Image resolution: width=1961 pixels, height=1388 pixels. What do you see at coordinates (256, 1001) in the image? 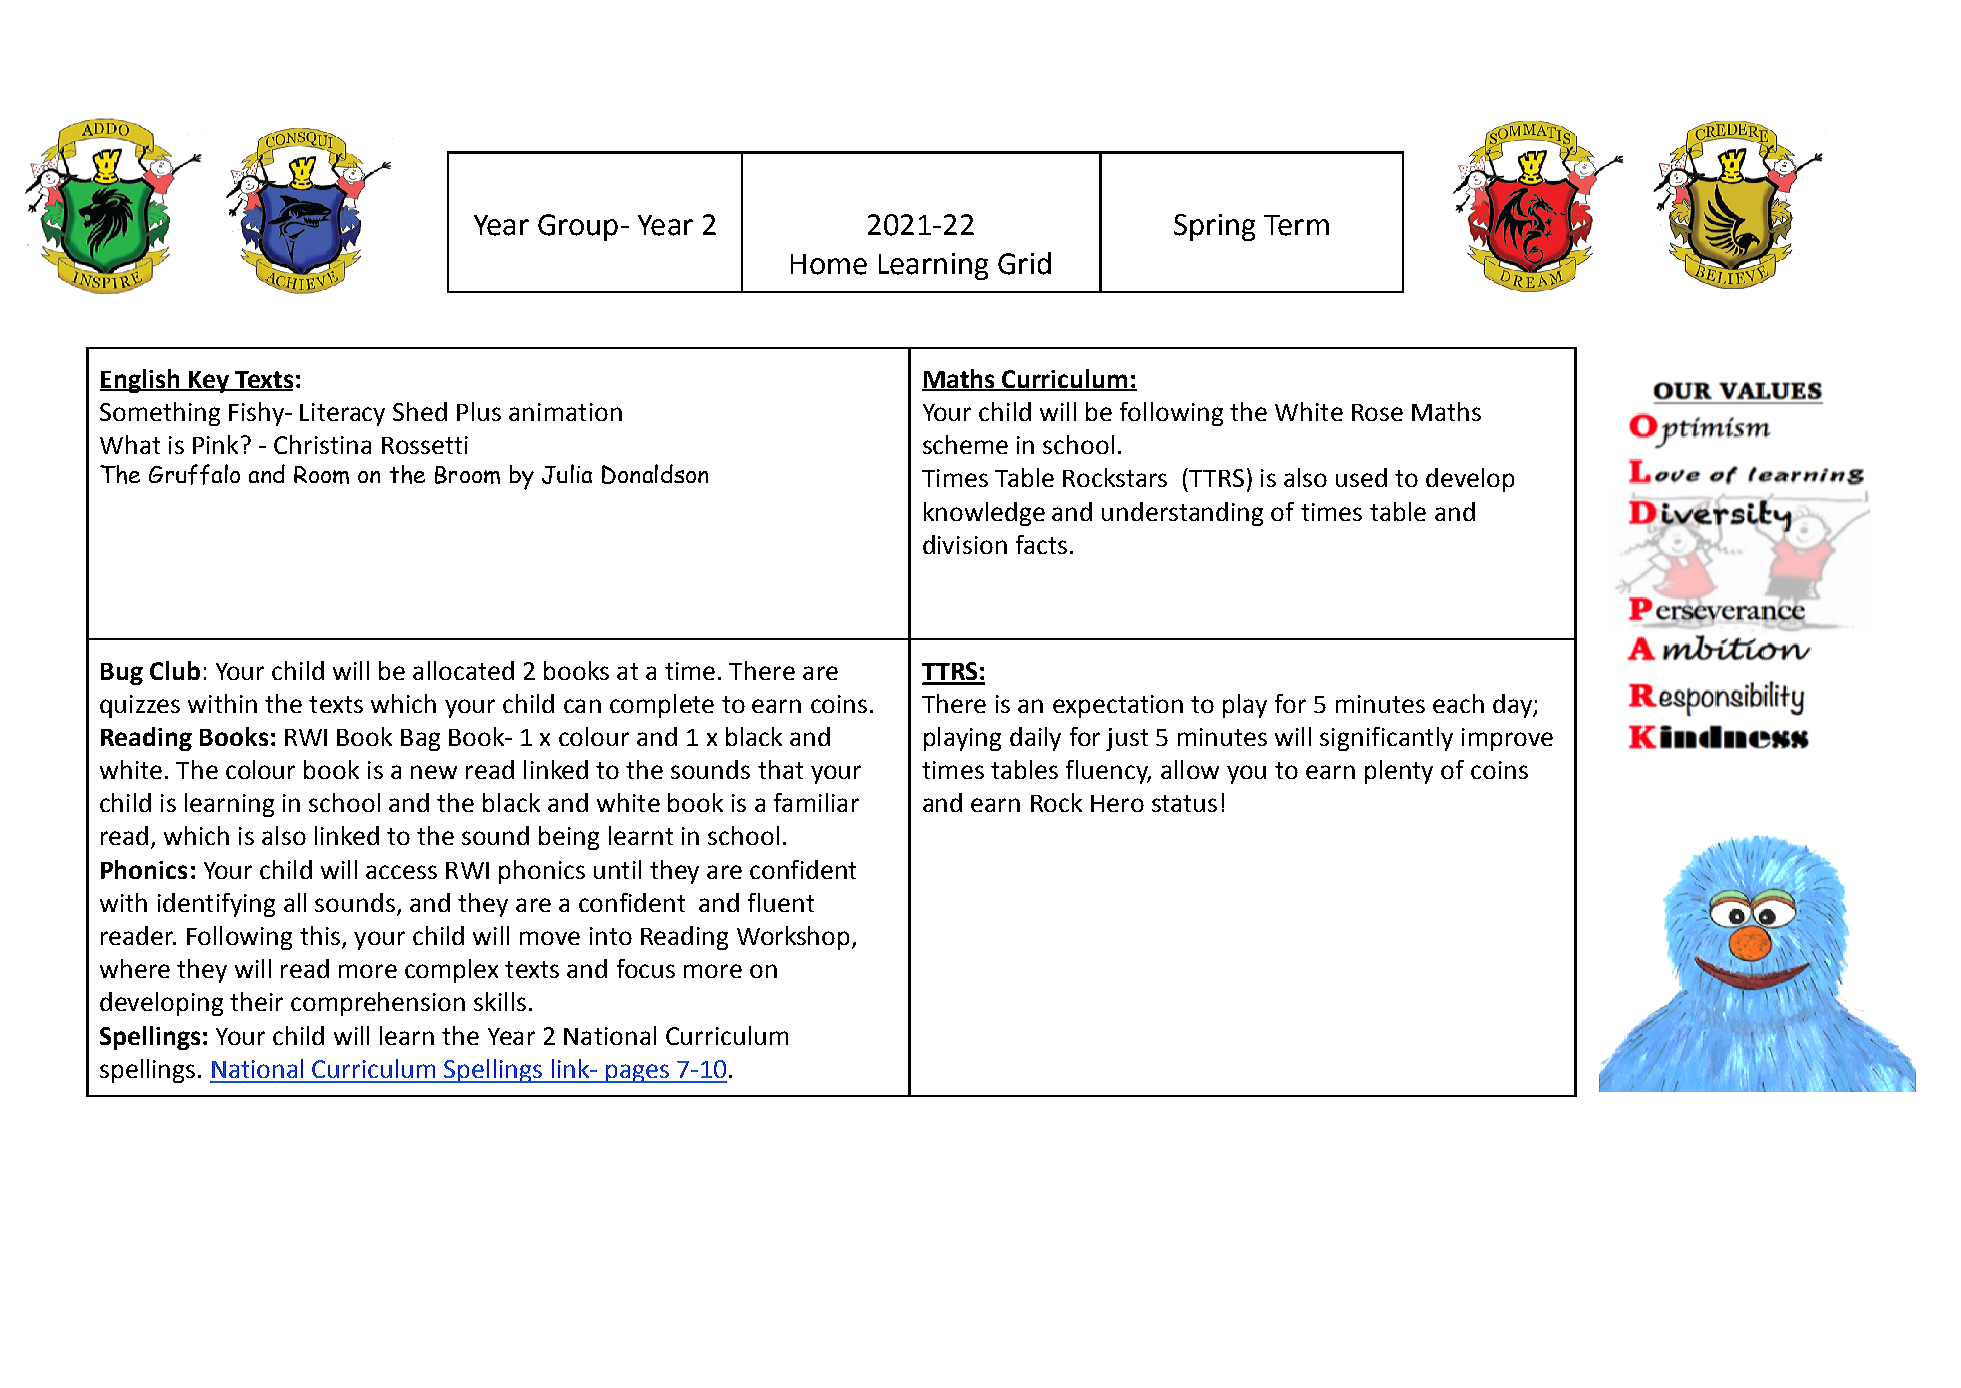
I see `their` at bounding box center [256, 1001].
